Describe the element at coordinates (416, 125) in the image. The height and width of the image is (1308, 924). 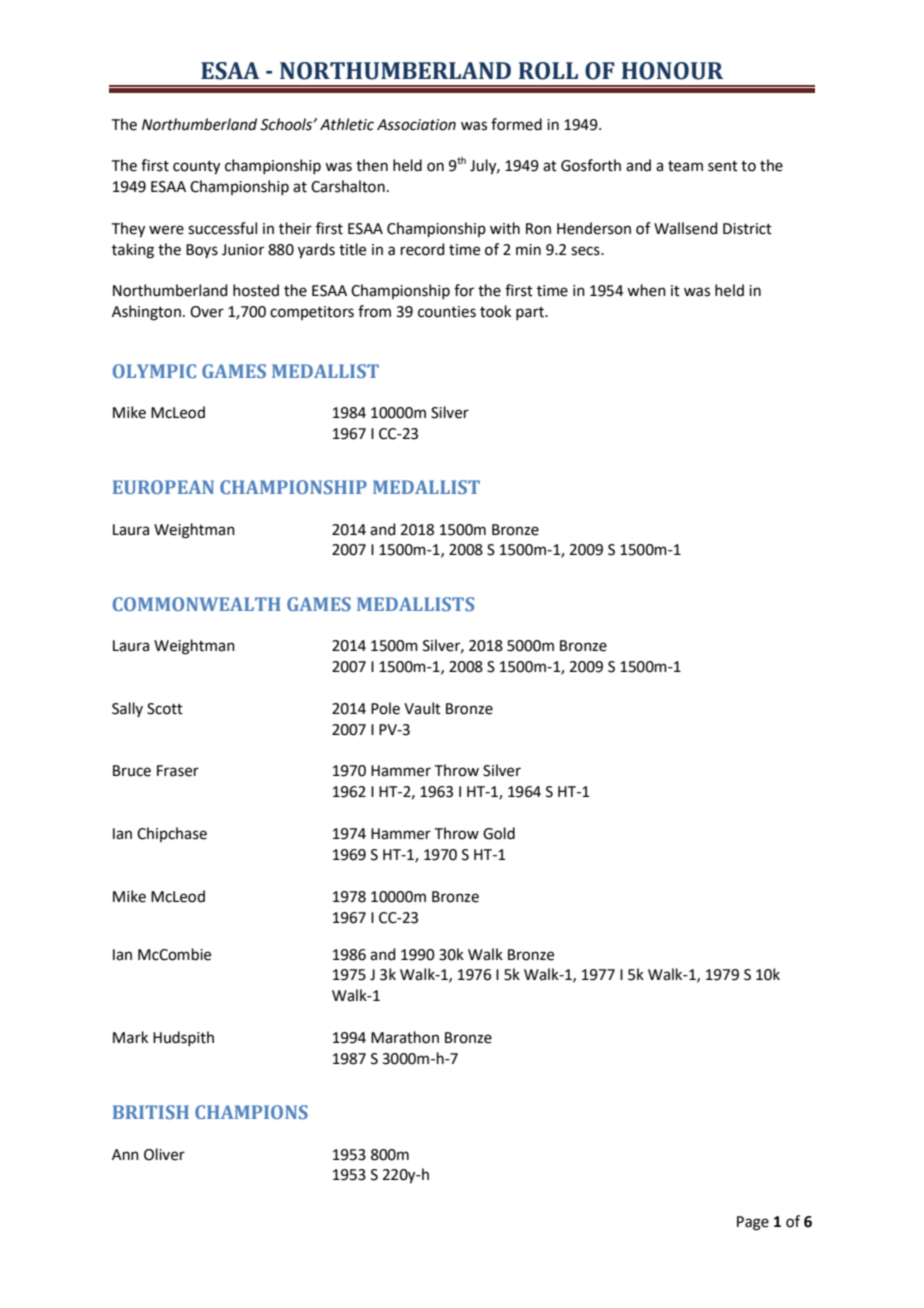
I see `Association` at that location.
